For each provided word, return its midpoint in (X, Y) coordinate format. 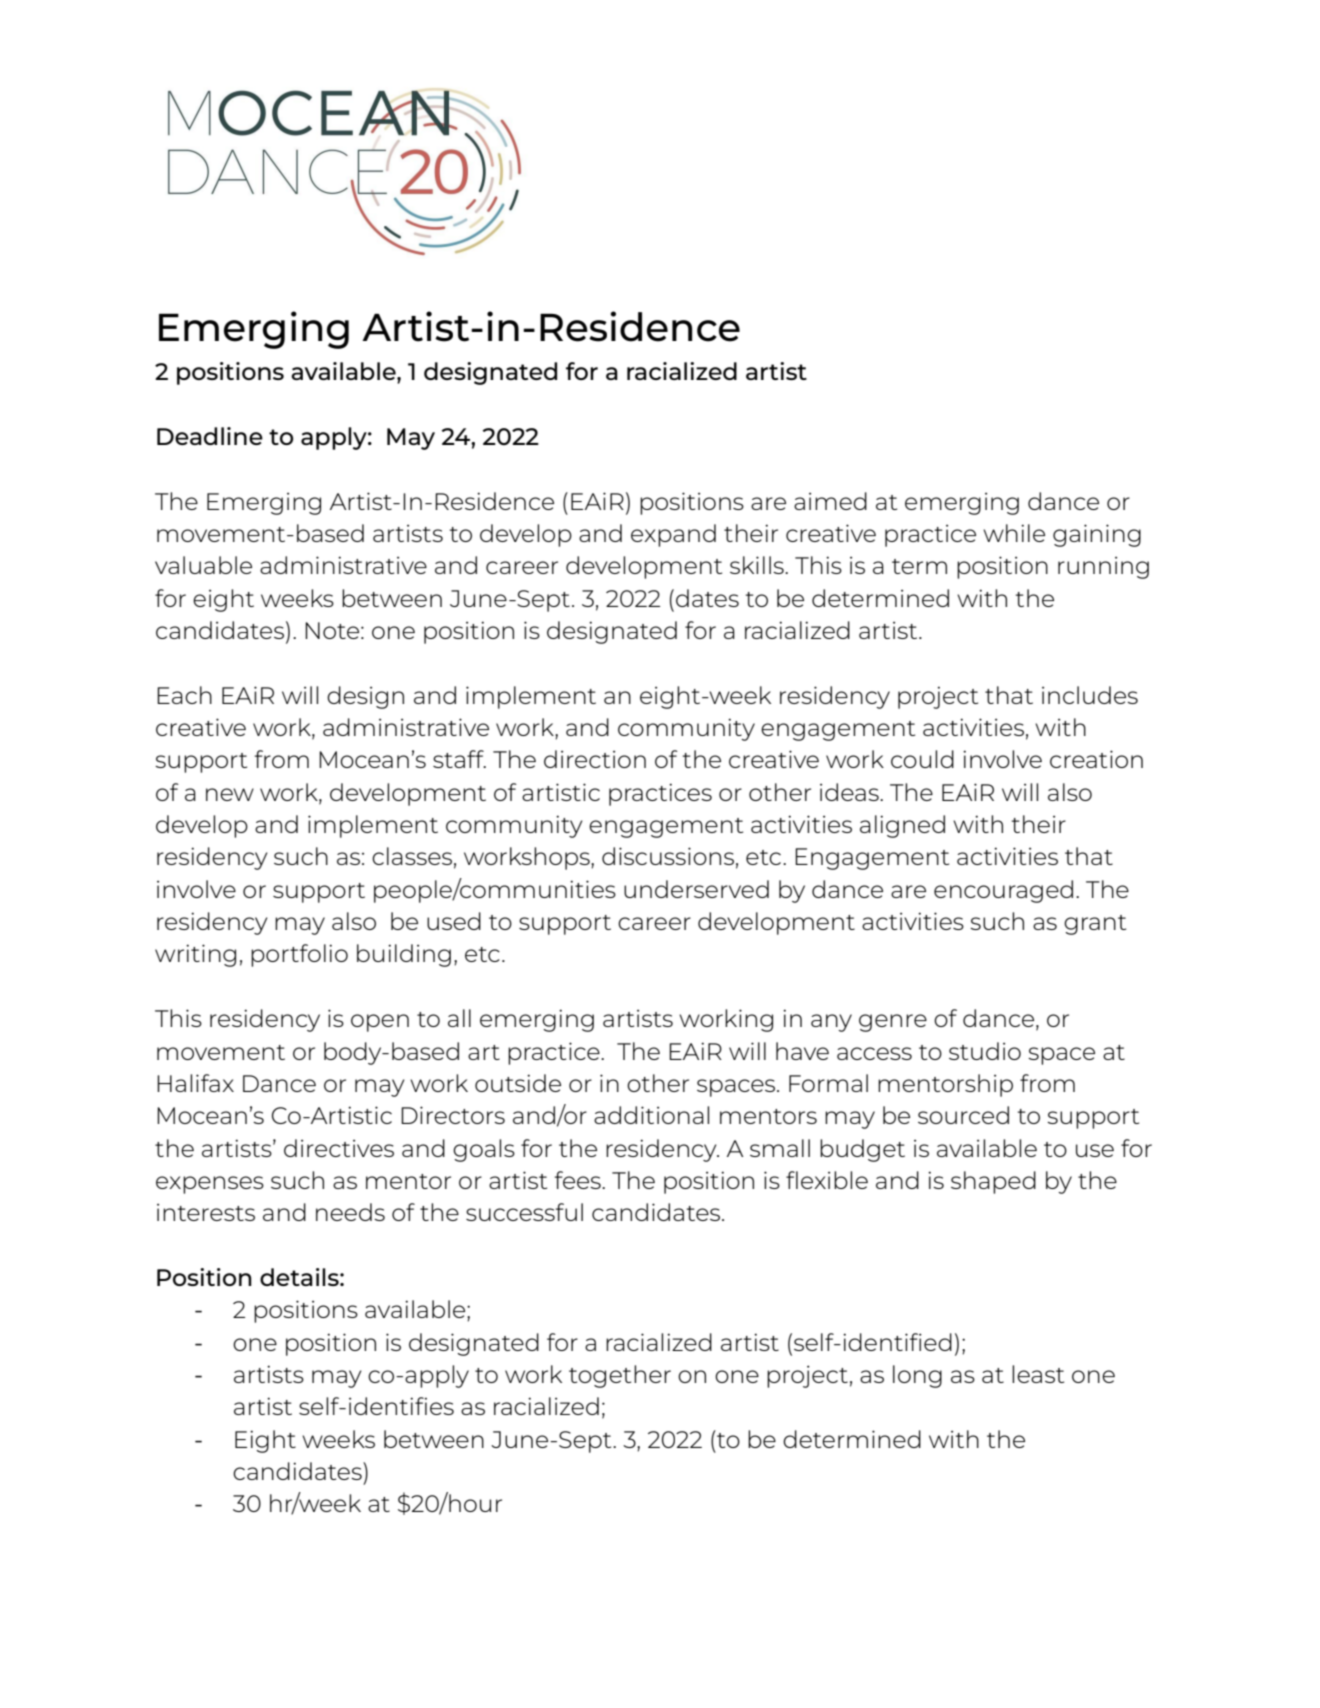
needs (350, 1212)
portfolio (299, 955)
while (1014, 533)
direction (595, 759)
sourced (963, 1115)
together (620, 1376)
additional (651, 1115)
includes (1090, 695)
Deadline (210, 436)
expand (673, 535)
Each (184, 695)
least (1038, 1374)
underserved (696, 889)
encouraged (1003, 891)
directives (339, 1148)
